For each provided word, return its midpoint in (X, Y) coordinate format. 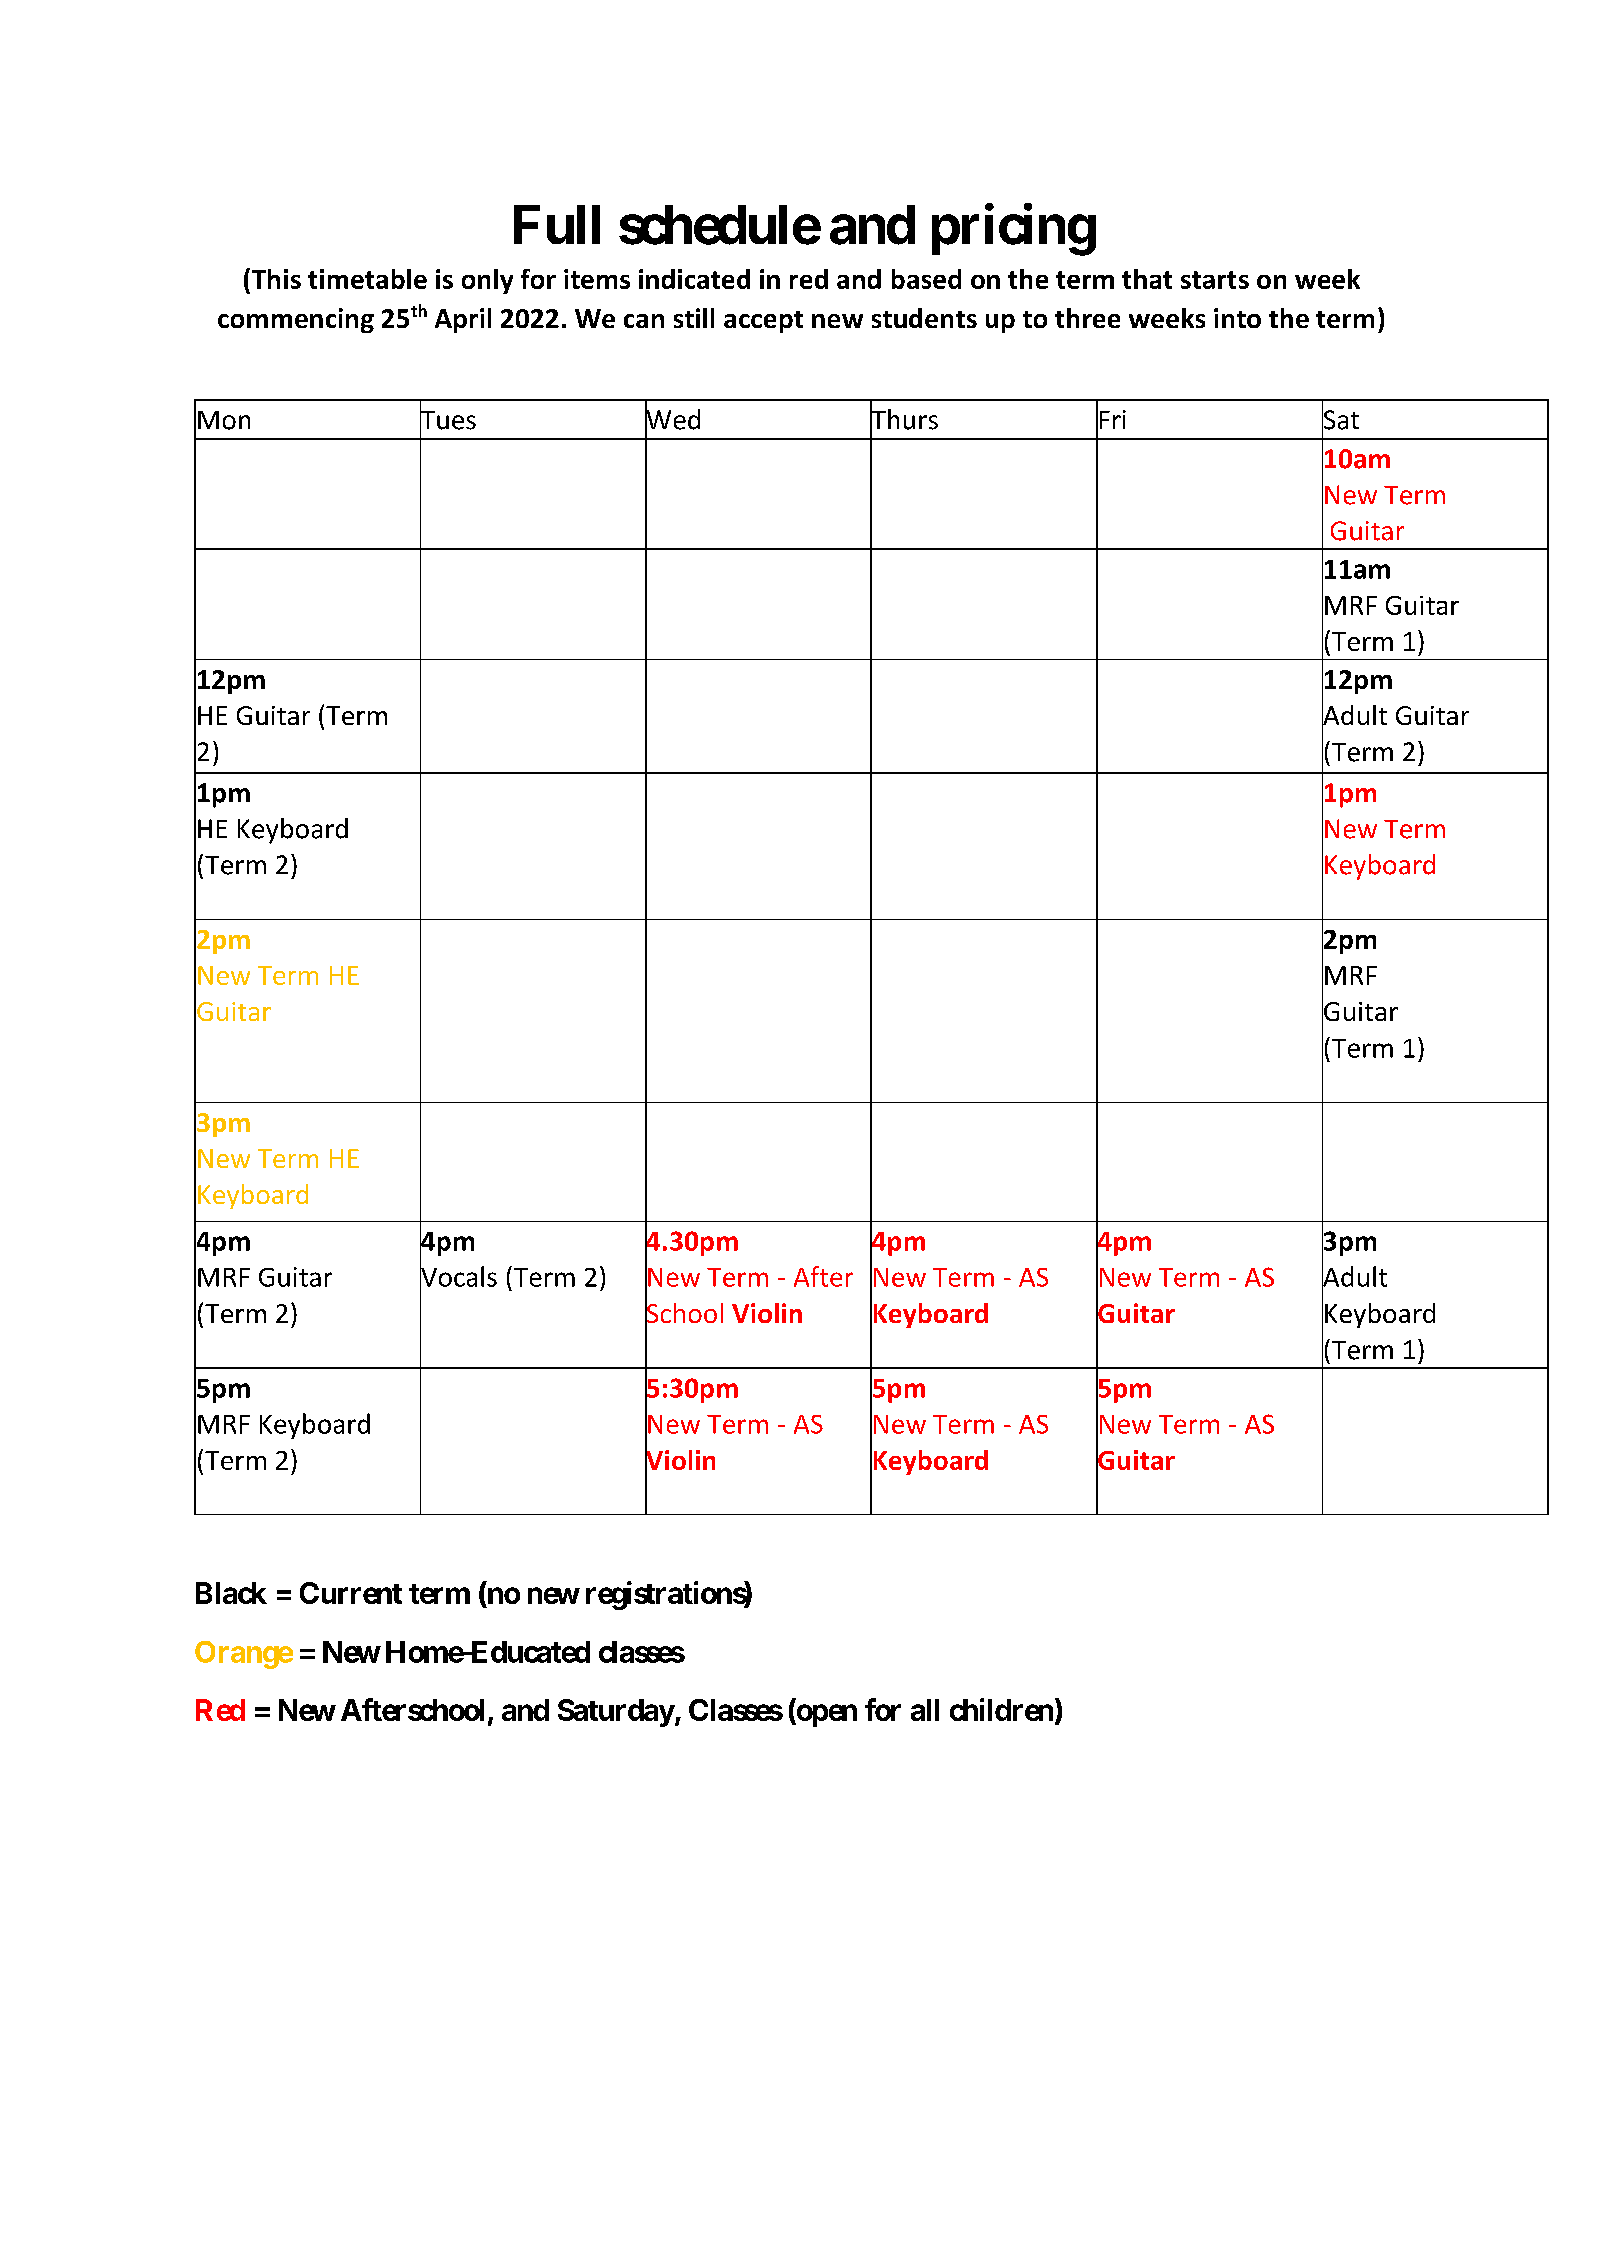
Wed (672, 419)
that (1147, 279)
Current (351, 1593)
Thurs (904, 419)
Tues (448, 420)
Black (231, 1593)
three (1087, 318)
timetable (367, 279)
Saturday (616, 1713)
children (1001, 1709)
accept (763, 322)
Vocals (458, 1276)
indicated (694, 279)
